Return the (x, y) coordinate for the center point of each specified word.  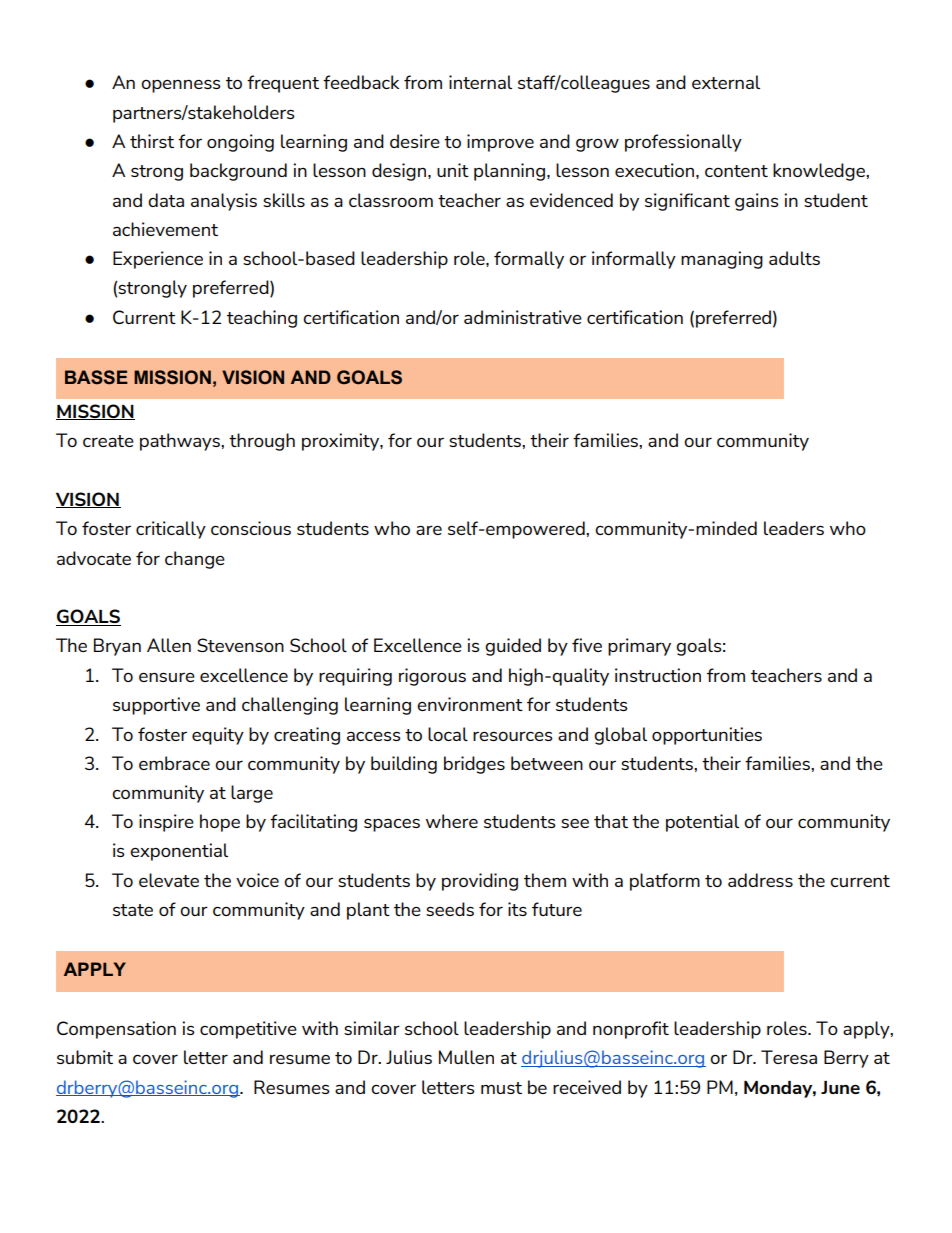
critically (171, 530)
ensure (167, 677)
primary (639, 647)
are (429, 530)
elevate (169, 880)
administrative (523, 317)
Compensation (116, 1030)
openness (181, 86)
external (726, 82)
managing (722, 260)
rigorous (432, 677)
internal (480, 82)
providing (480, 882)
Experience (158, 260)
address (760, 880)
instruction (658, 675)
